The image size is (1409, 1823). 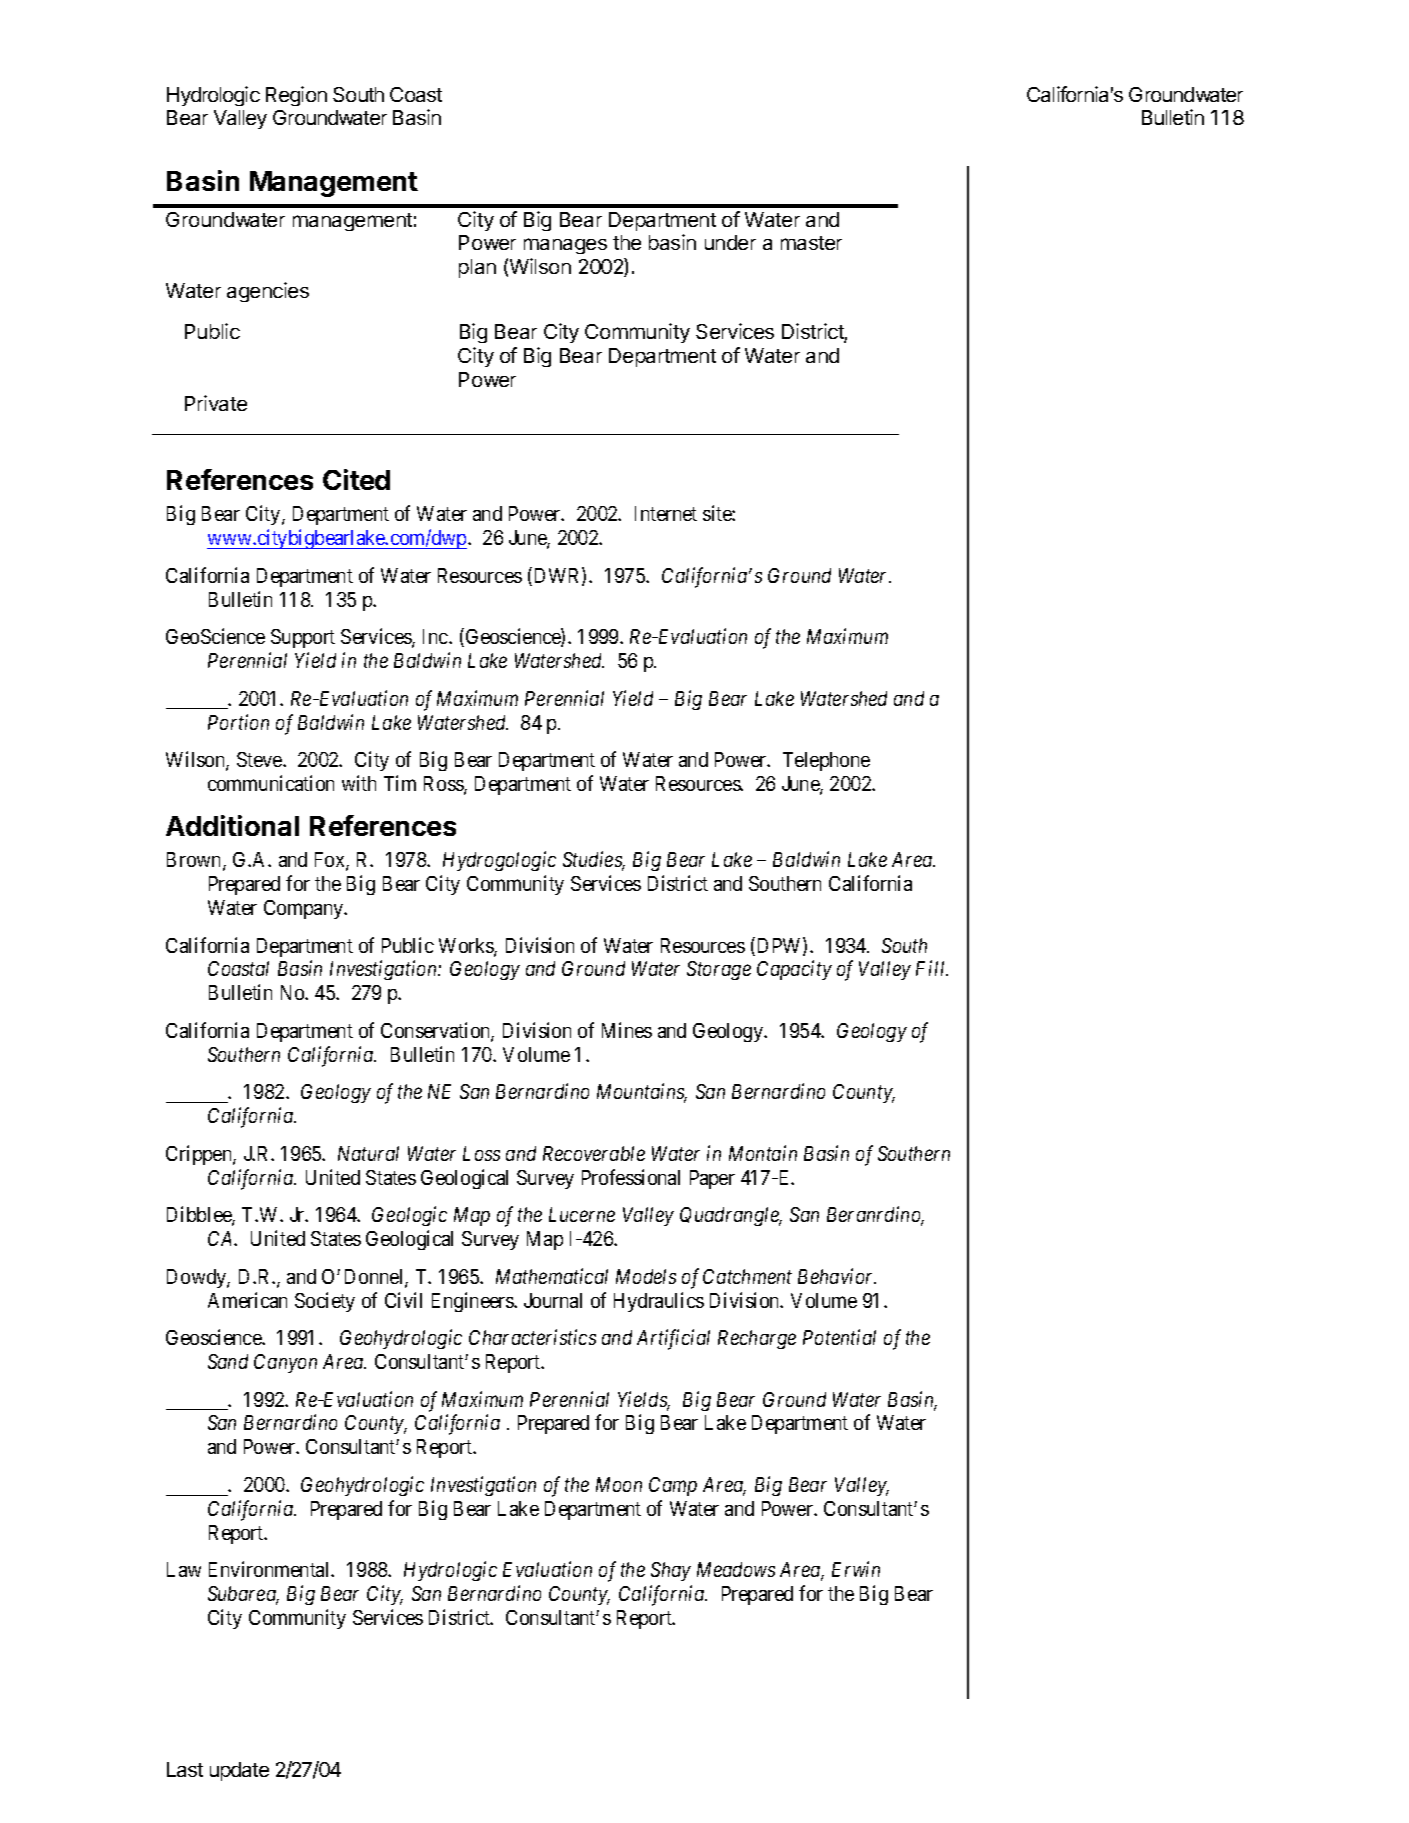 What do you see at coordinates (467, 947) in the screenshot?
I see `Works` at bounding box center [467, 947].
